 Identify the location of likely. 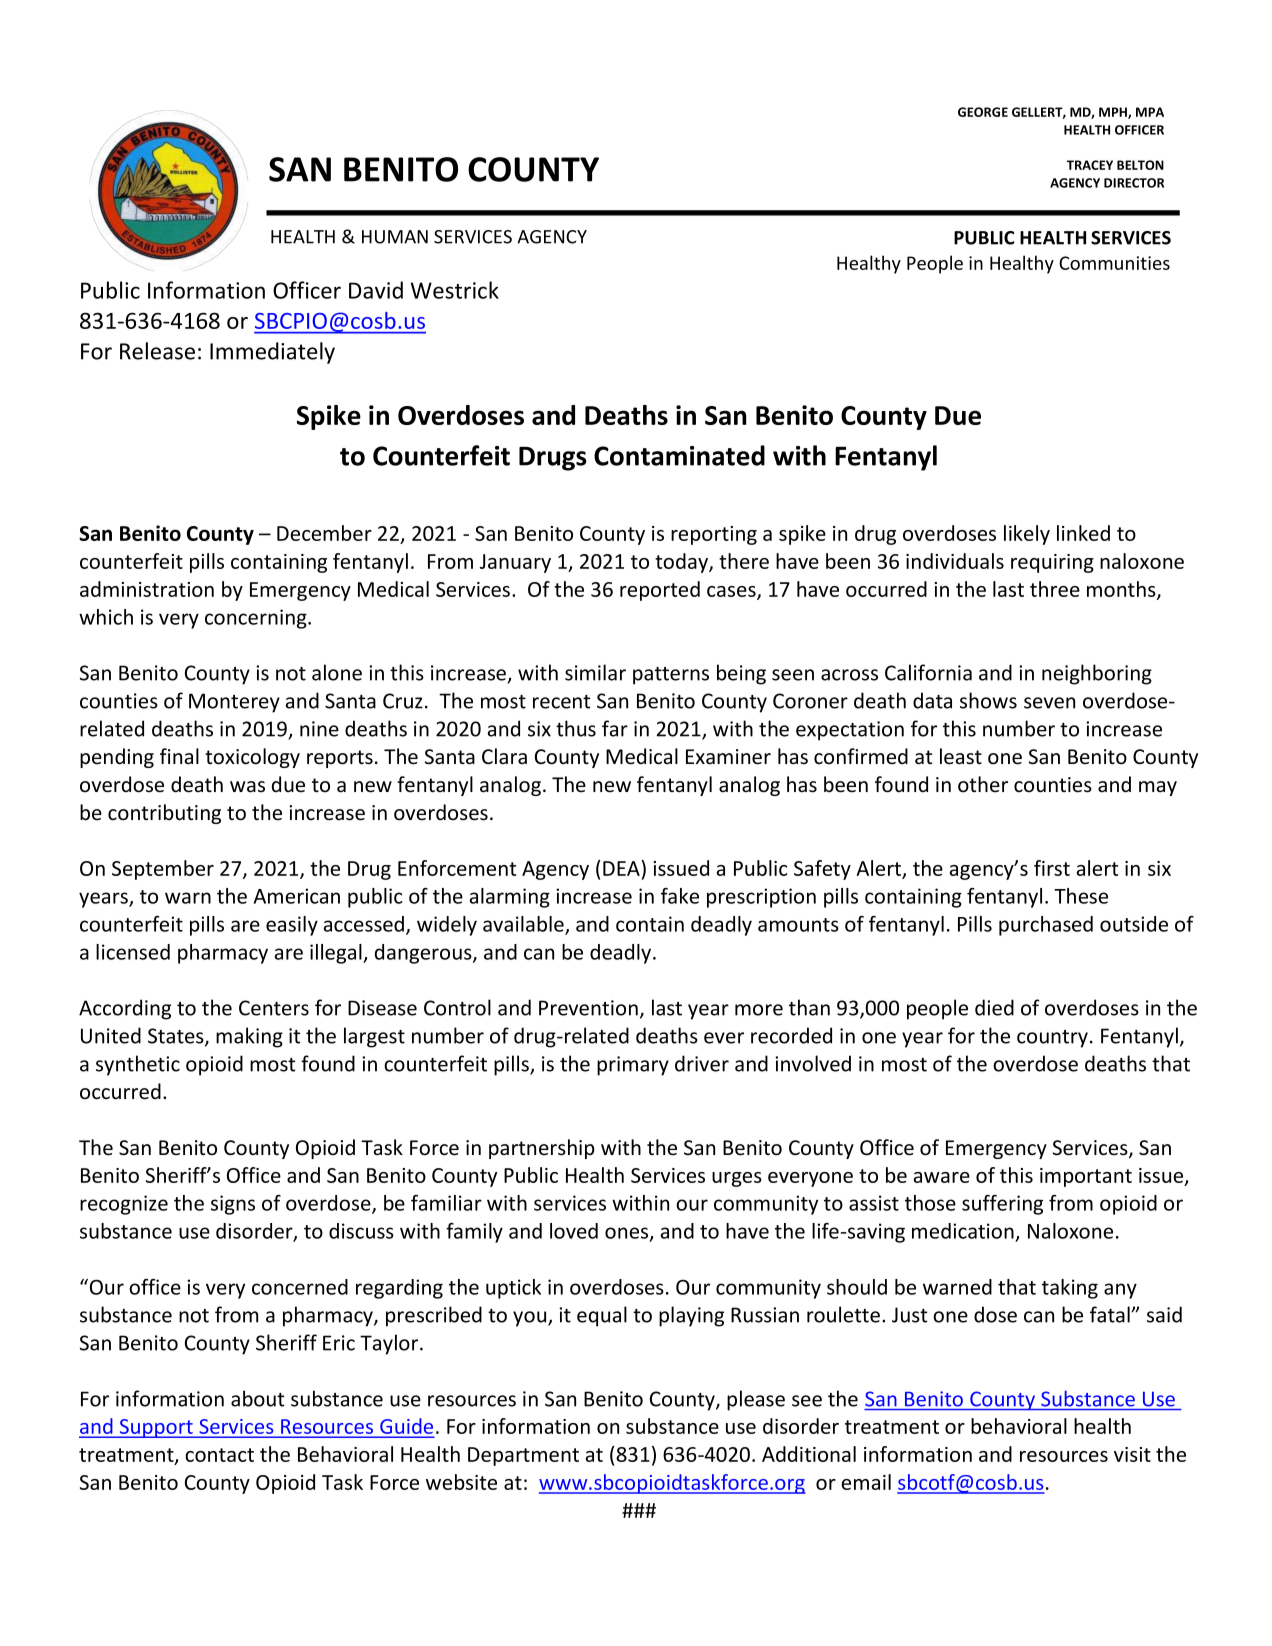
(1027, 535).
